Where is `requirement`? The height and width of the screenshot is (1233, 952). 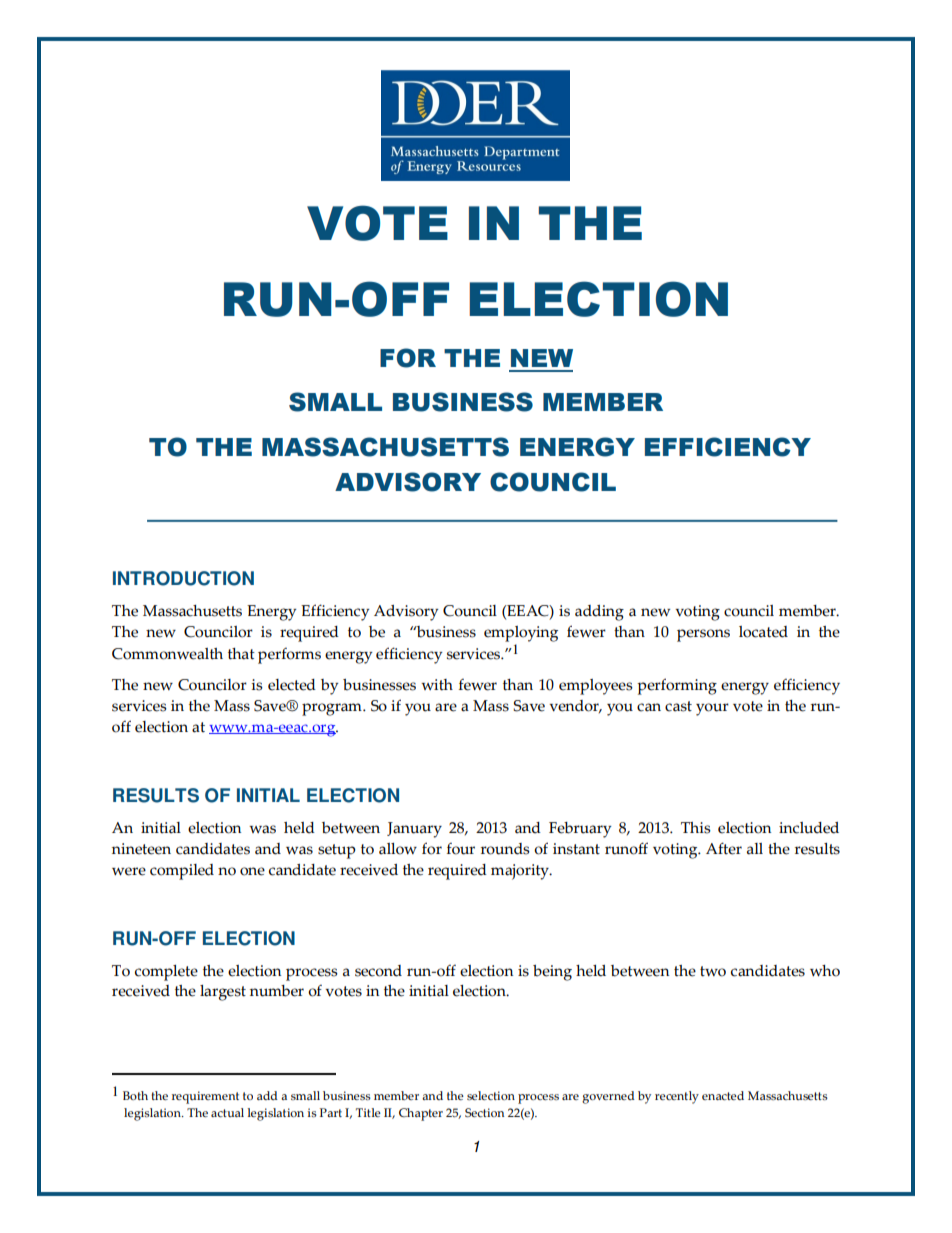 requirement is located at coordinates (205, 1097).
